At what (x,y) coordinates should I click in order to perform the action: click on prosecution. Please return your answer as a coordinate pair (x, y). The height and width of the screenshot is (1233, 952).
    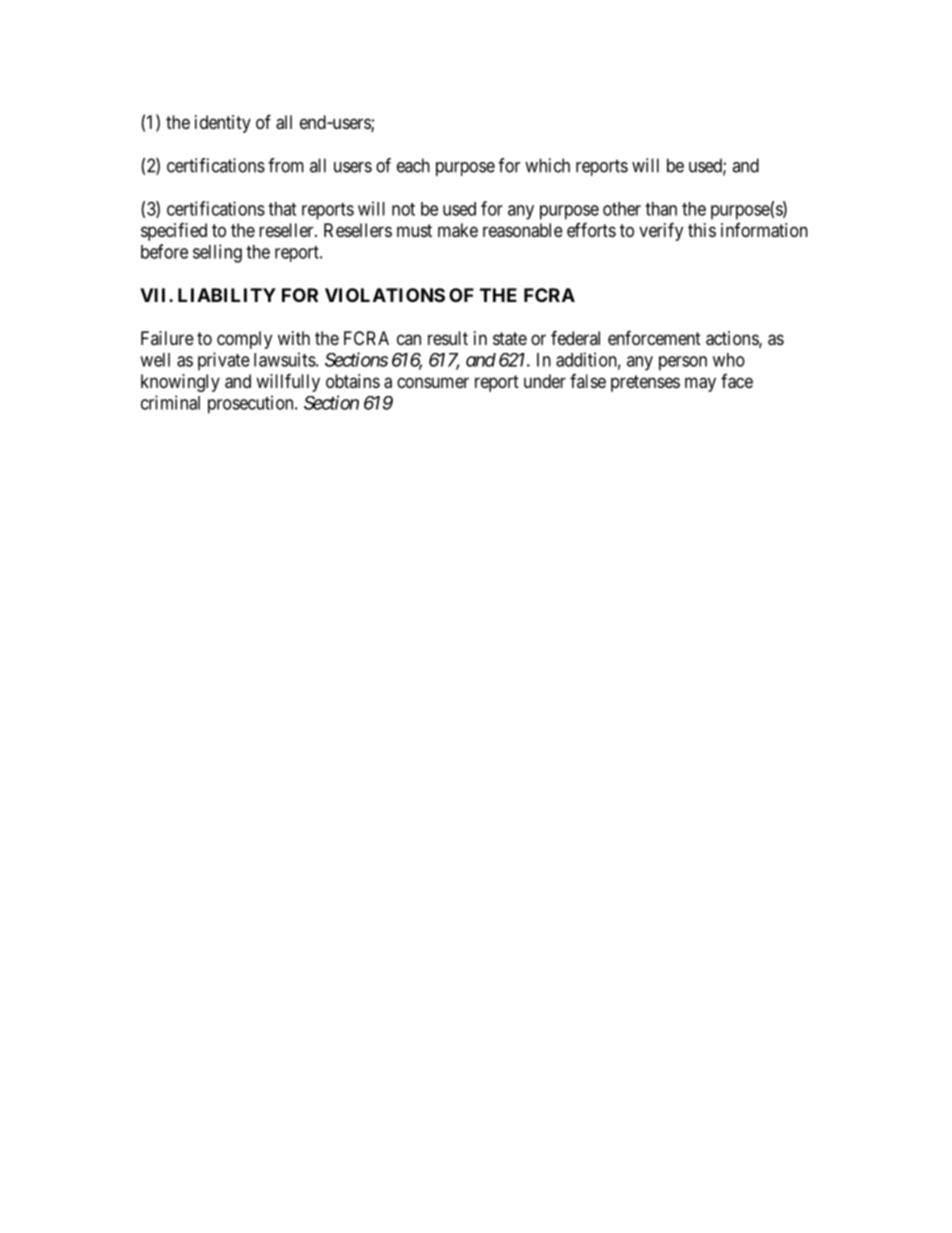
    Looking at the image, I should click on (252, 404).
